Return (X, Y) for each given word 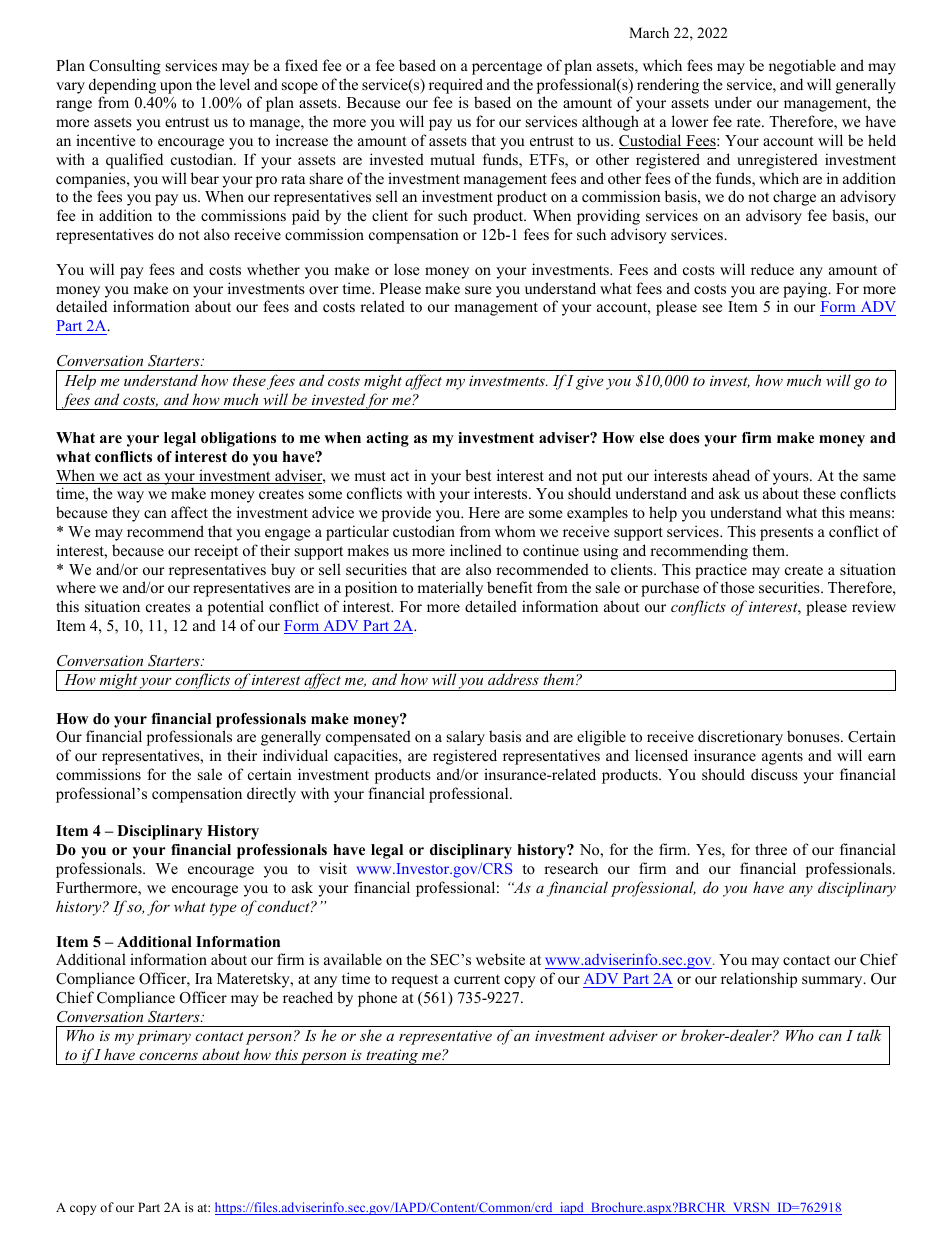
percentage (507, 68)
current (477, 979)
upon (176, 88)
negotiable (802, 67)
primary (164, 1037)
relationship (759, 980)
